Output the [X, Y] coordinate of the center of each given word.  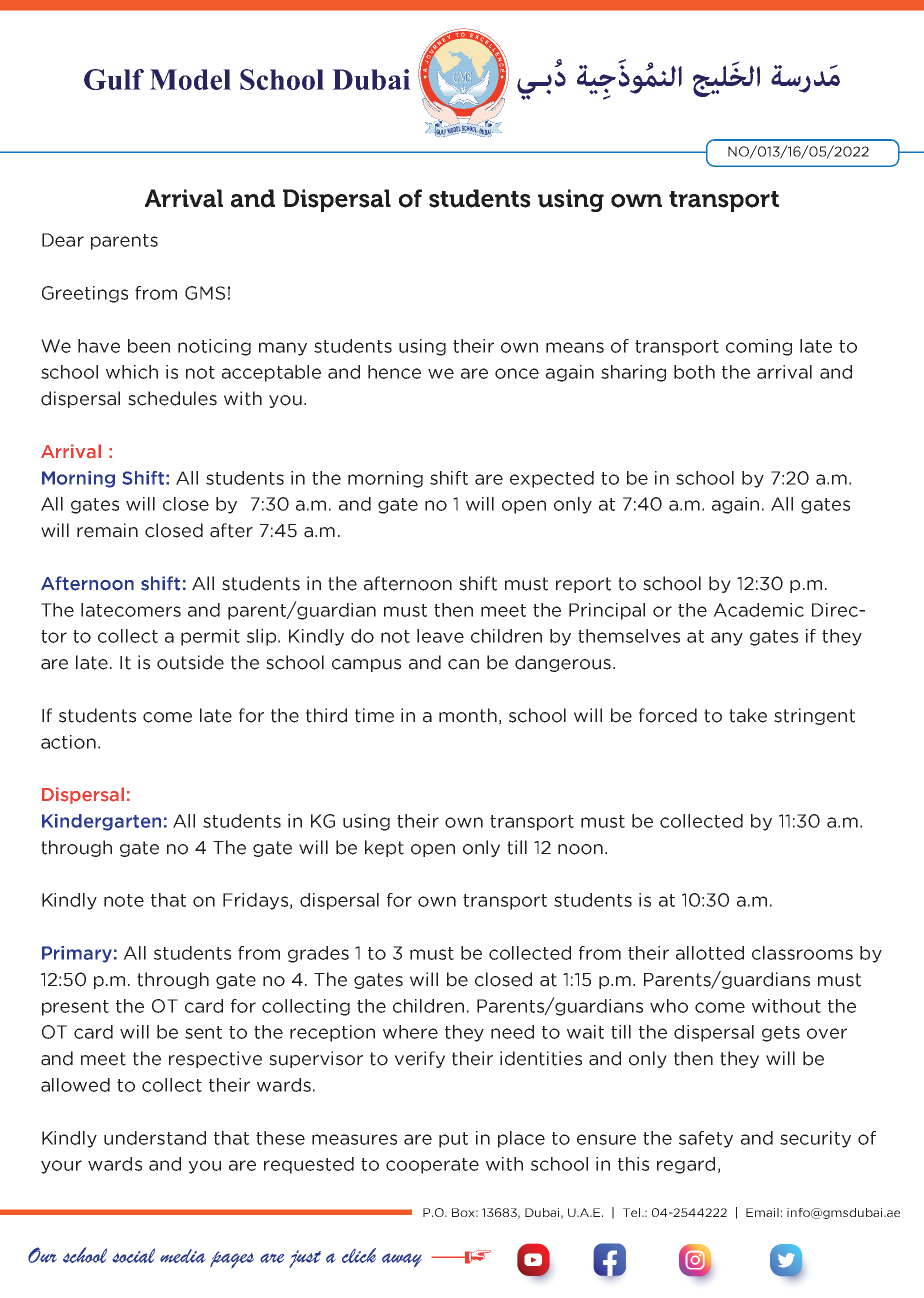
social [133, 1255]
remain [107, 530]
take [748, 715]
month [468, 715]
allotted [710, 953]
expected [552, 479]
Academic [758, 610]
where [410, 1032]
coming [759, 347]
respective [215, 1059]
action [68, 742]
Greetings [85, 294]
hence [394, 372]
